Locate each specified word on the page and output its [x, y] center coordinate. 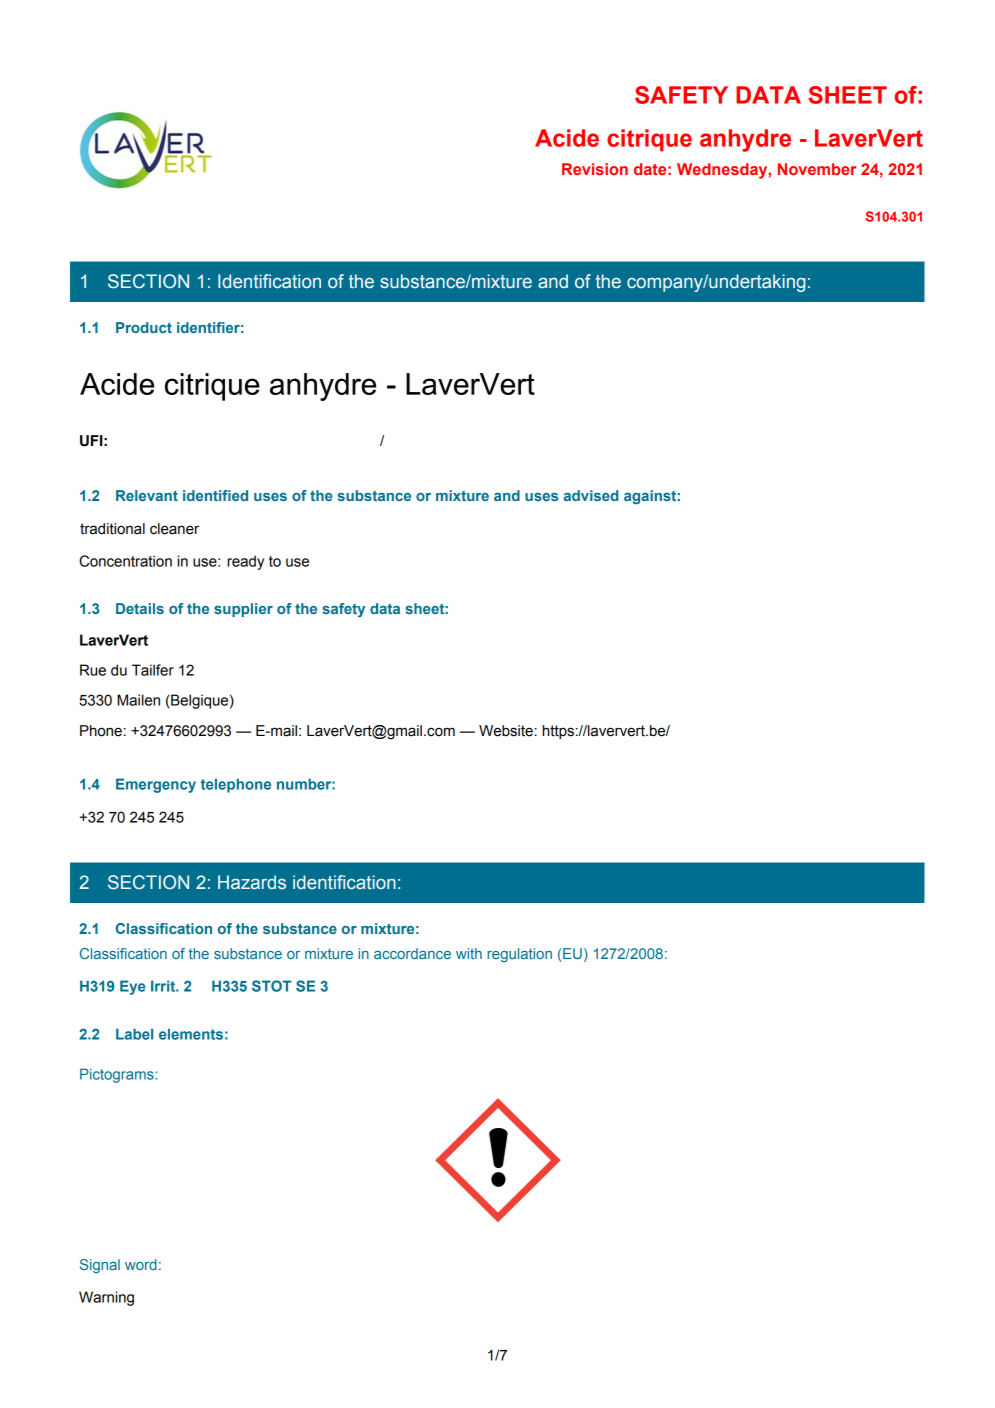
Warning [106, 1298]
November [817, 169]
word [141, 1264]
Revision [595, 169]
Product [144, 327]
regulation [519, 955]
